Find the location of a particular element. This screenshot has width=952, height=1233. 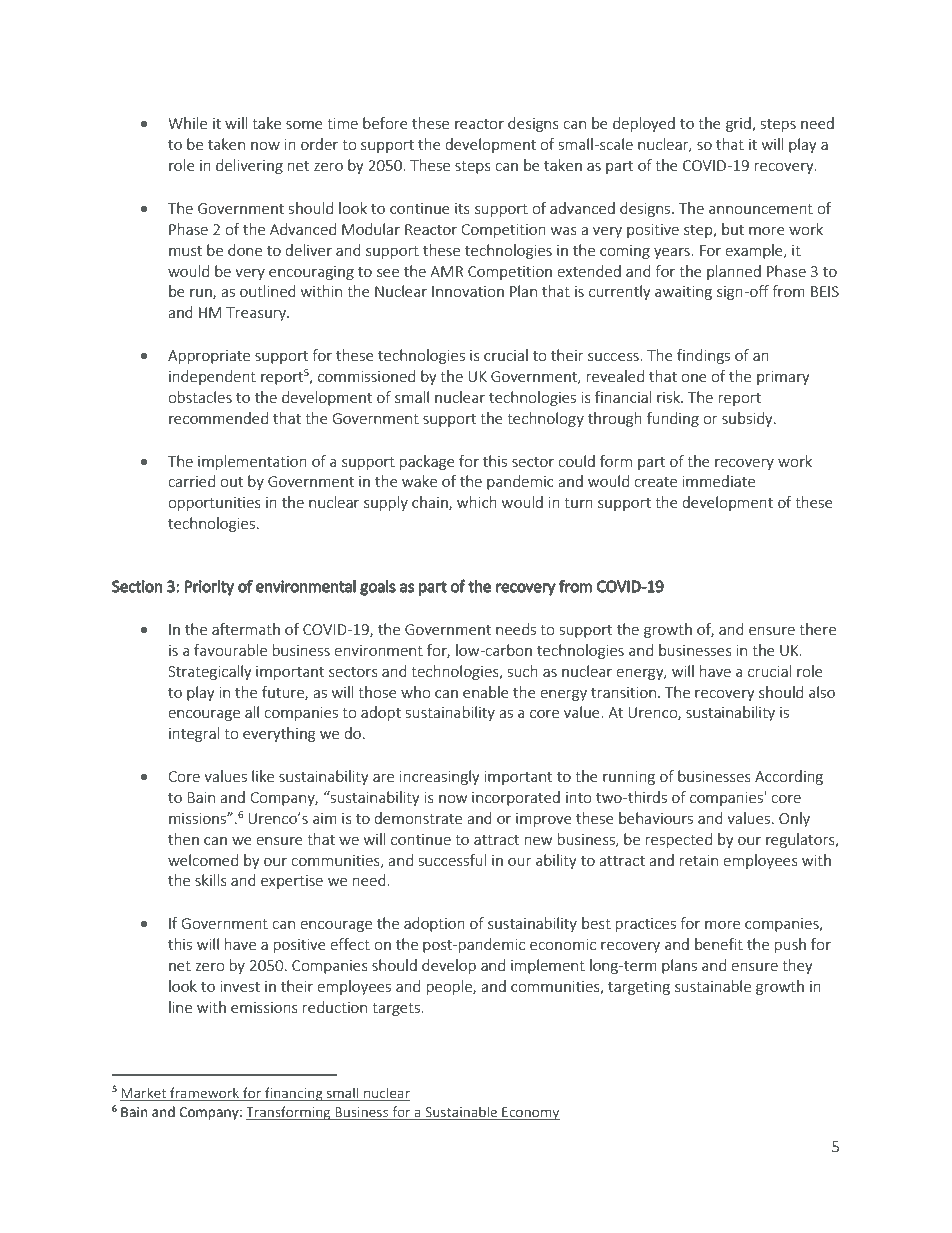

carried is located at coordinates (191, 481).
